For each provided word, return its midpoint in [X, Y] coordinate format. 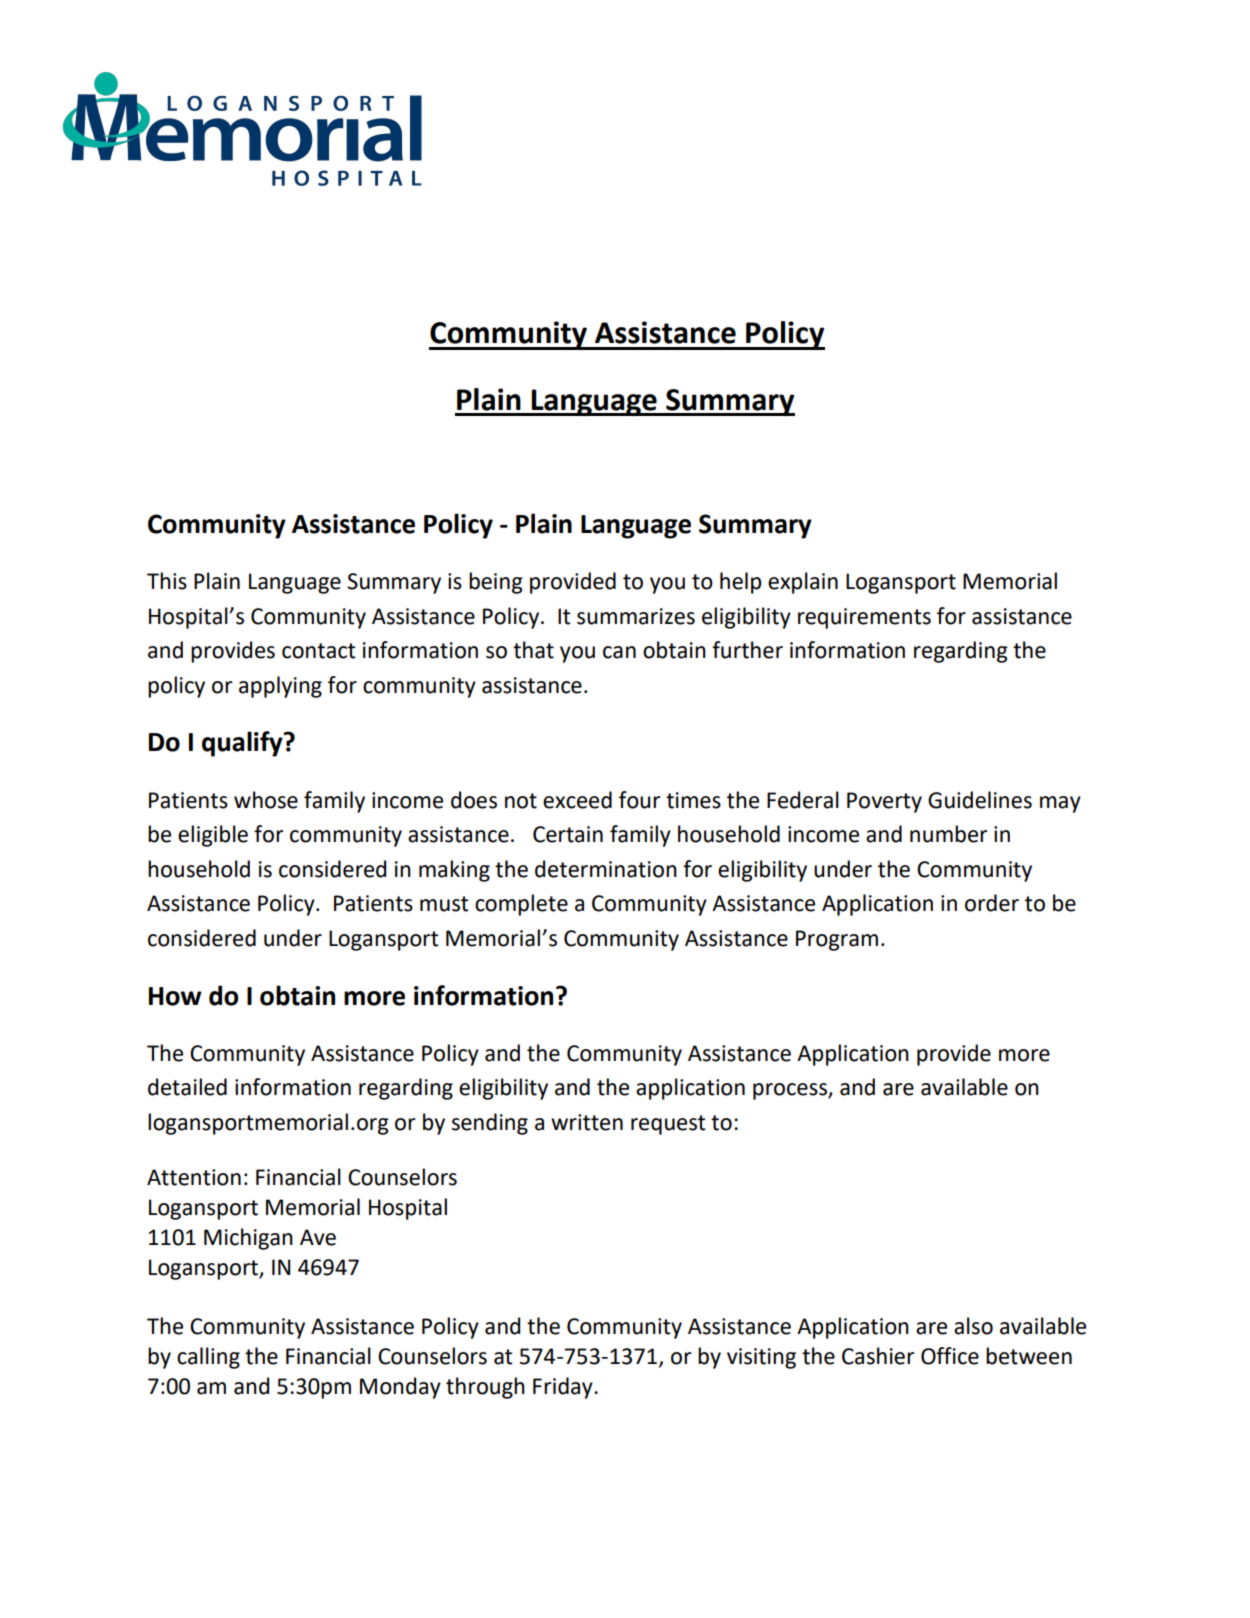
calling [208, 1358]
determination [606, 869]
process [791, 1091]
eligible [213, 836]
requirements [864, 618]
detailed [187, 1087]
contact [318, 651]
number [949, 834]
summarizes [636, 616]
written [587, 1122]
